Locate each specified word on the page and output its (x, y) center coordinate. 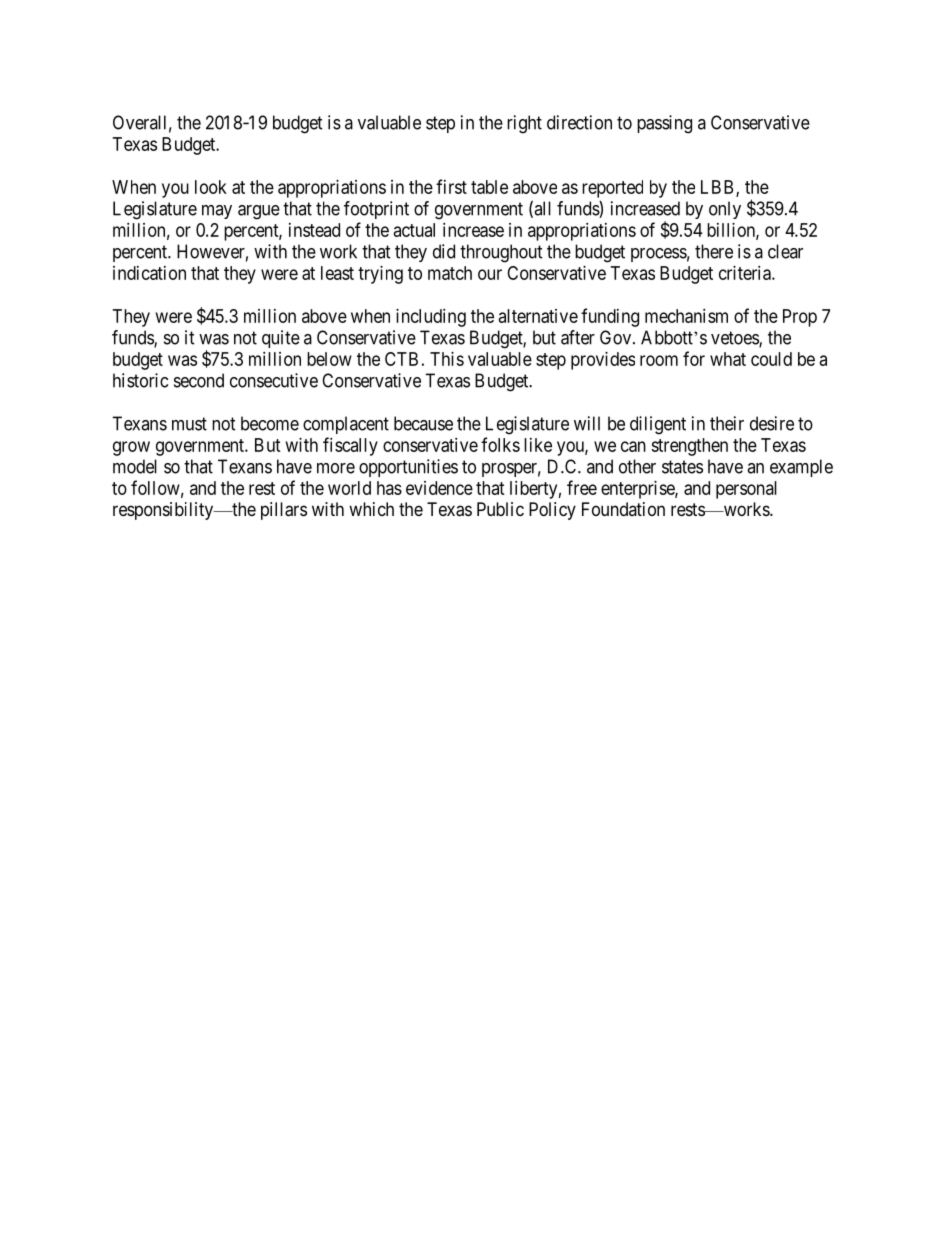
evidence (439, 488)
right (524, 124)
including (431, 318)
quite (281, 339)
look (211, 187)
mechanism (686, 316)
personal (746, 490)
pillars (284, 511)
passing (664, 124)
